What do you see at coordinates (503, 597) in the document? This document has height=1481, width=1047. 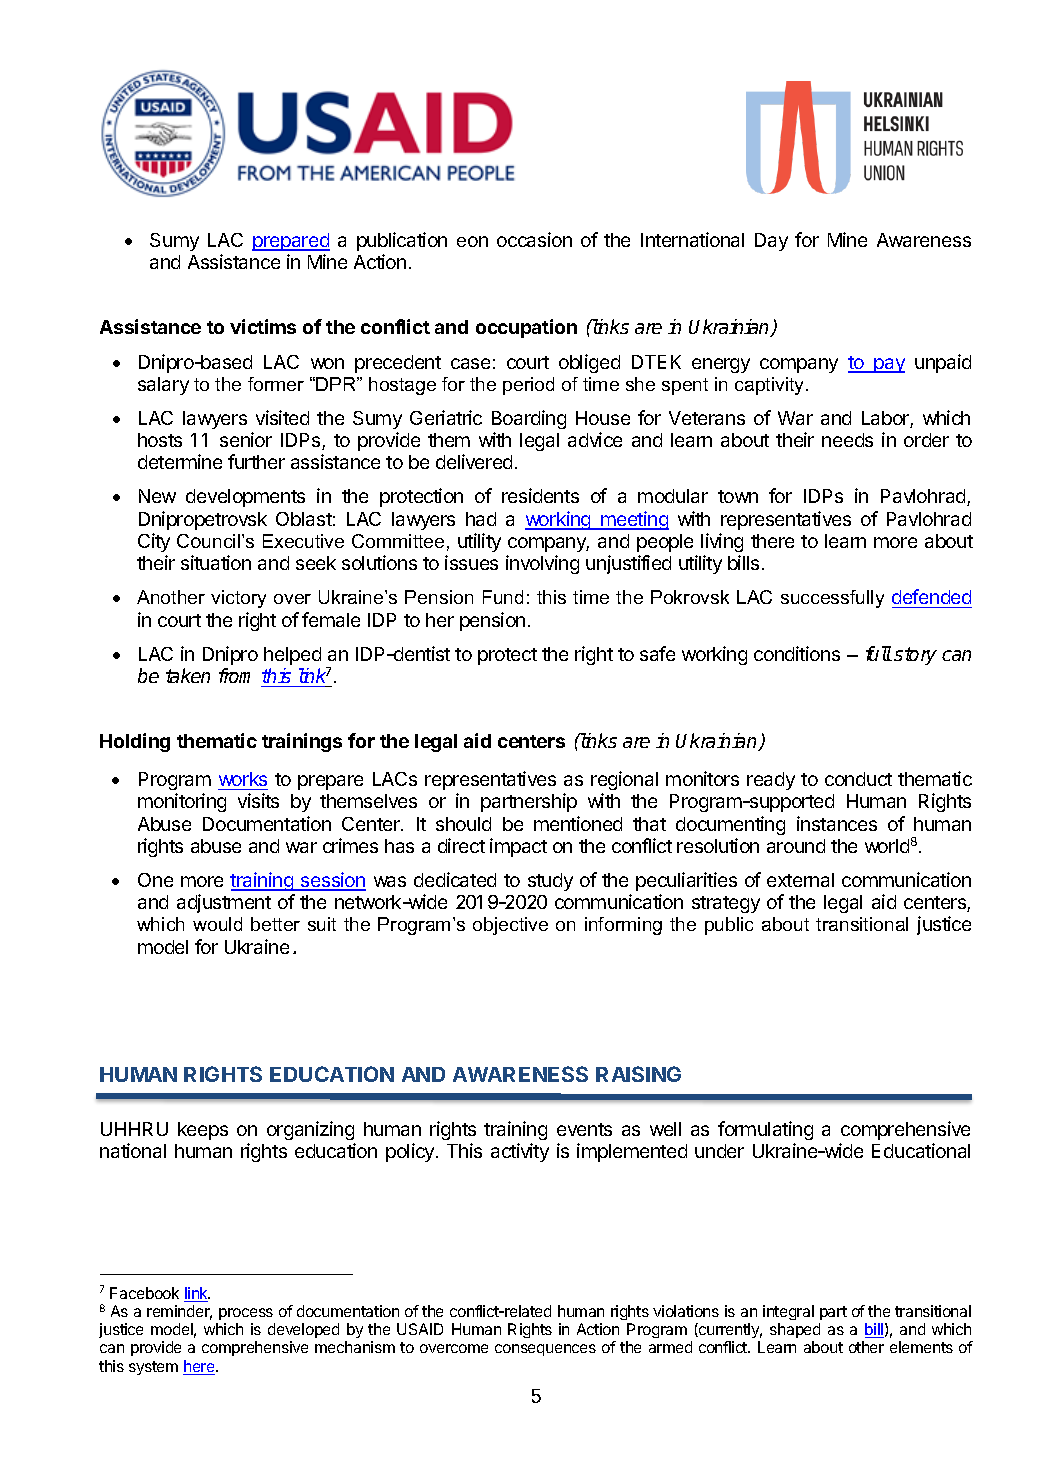 I see `Fund` at bounding box center [503, 597].
